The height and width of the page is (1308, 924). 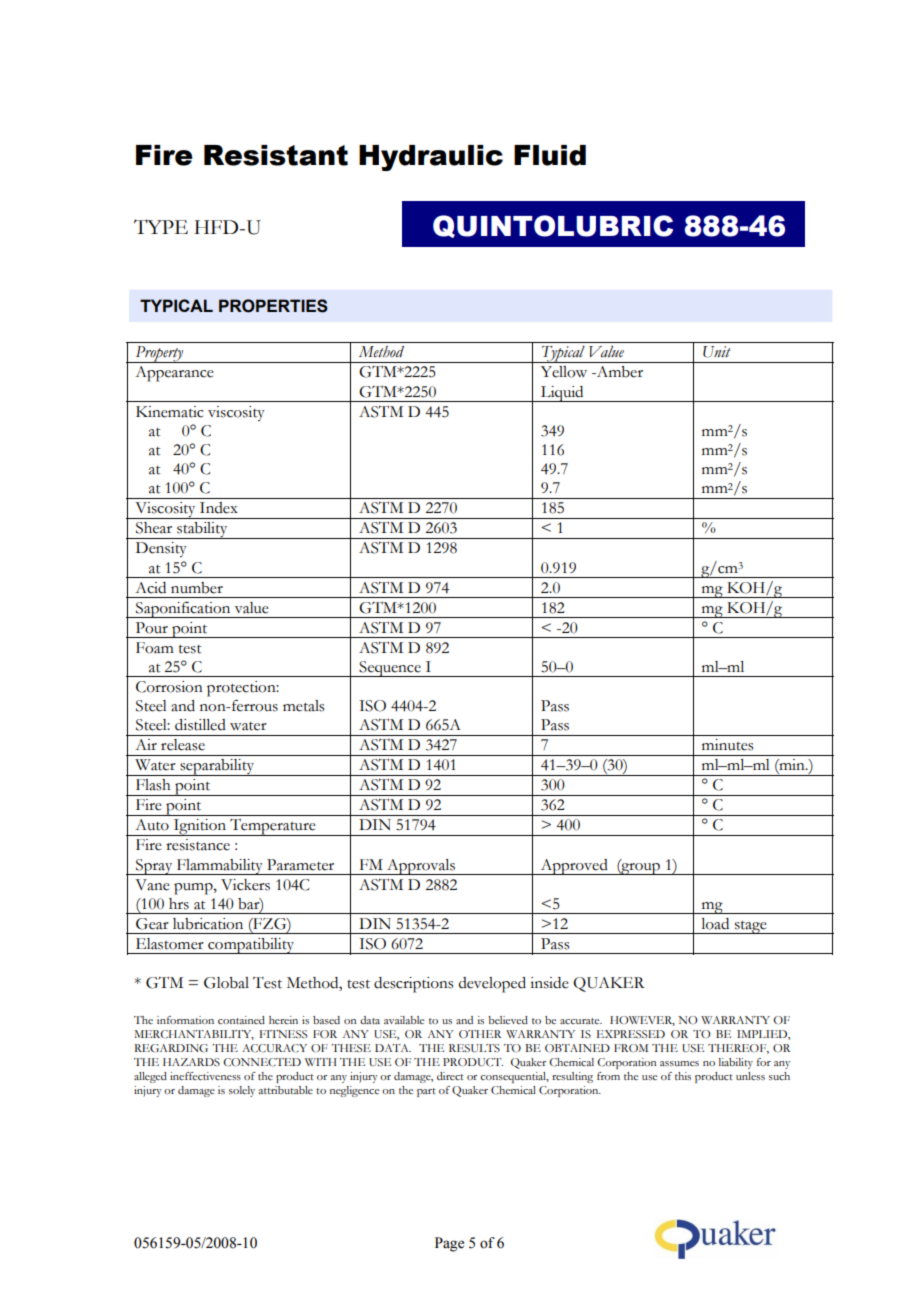 What do you see at coordinates (251, 946) in the page?
I see `compatibility` at bounding box center [251, 946].
